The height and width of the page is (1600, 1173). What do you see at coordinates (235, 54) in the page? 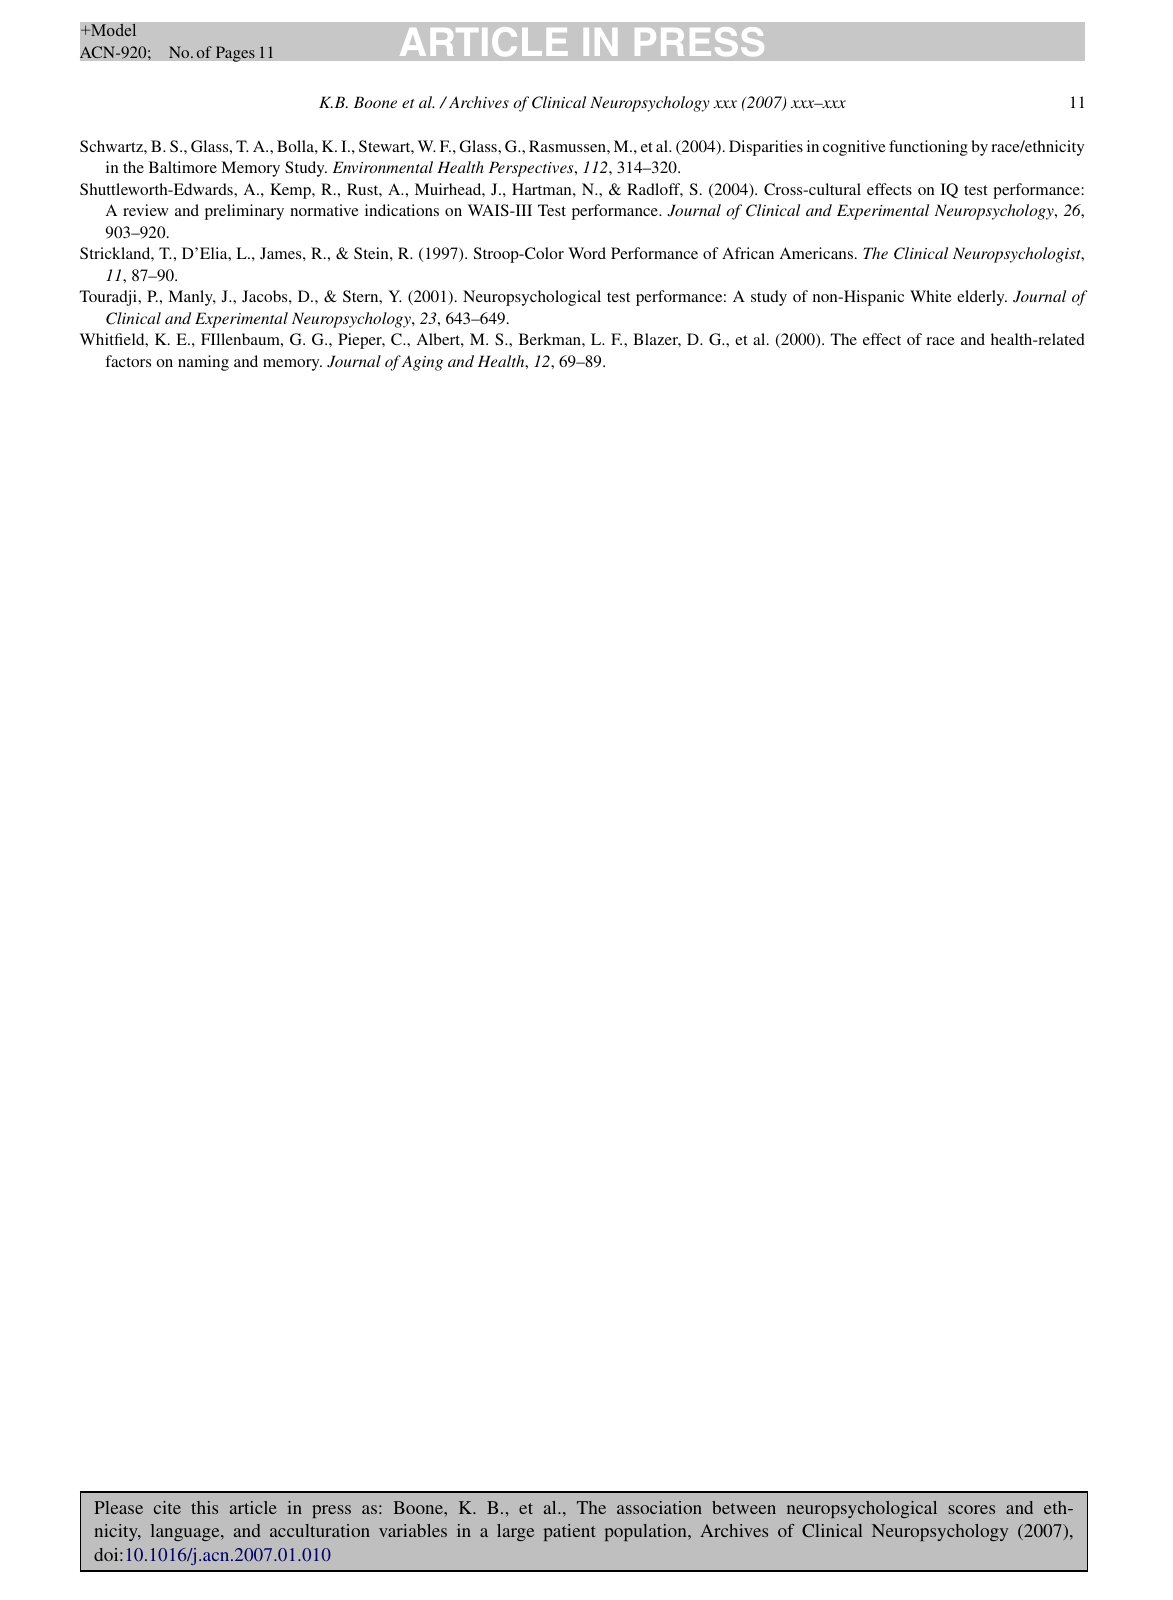
I see `Pages` at bounding box center [235, 54].
